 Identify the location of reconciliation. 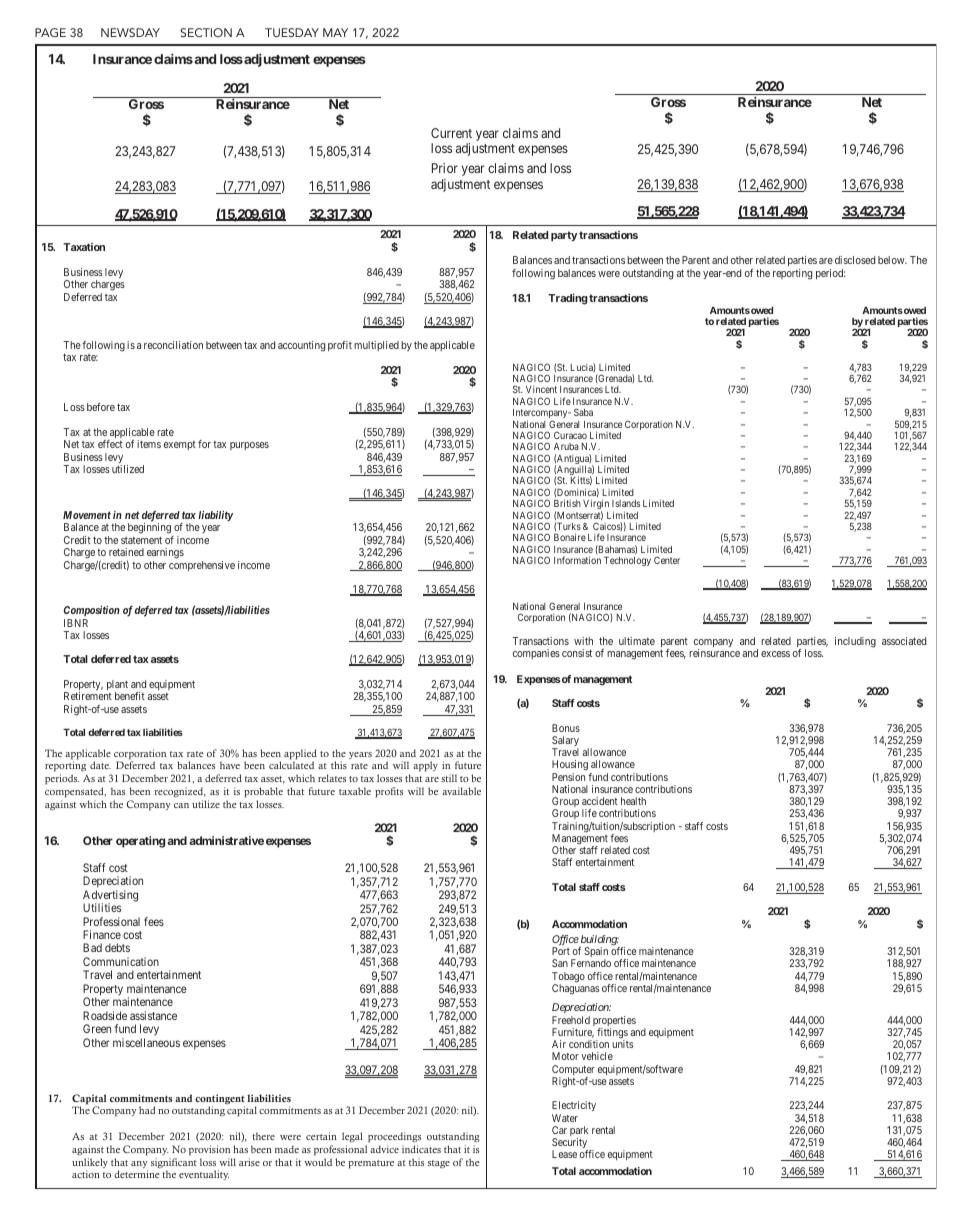
(173, 345).
